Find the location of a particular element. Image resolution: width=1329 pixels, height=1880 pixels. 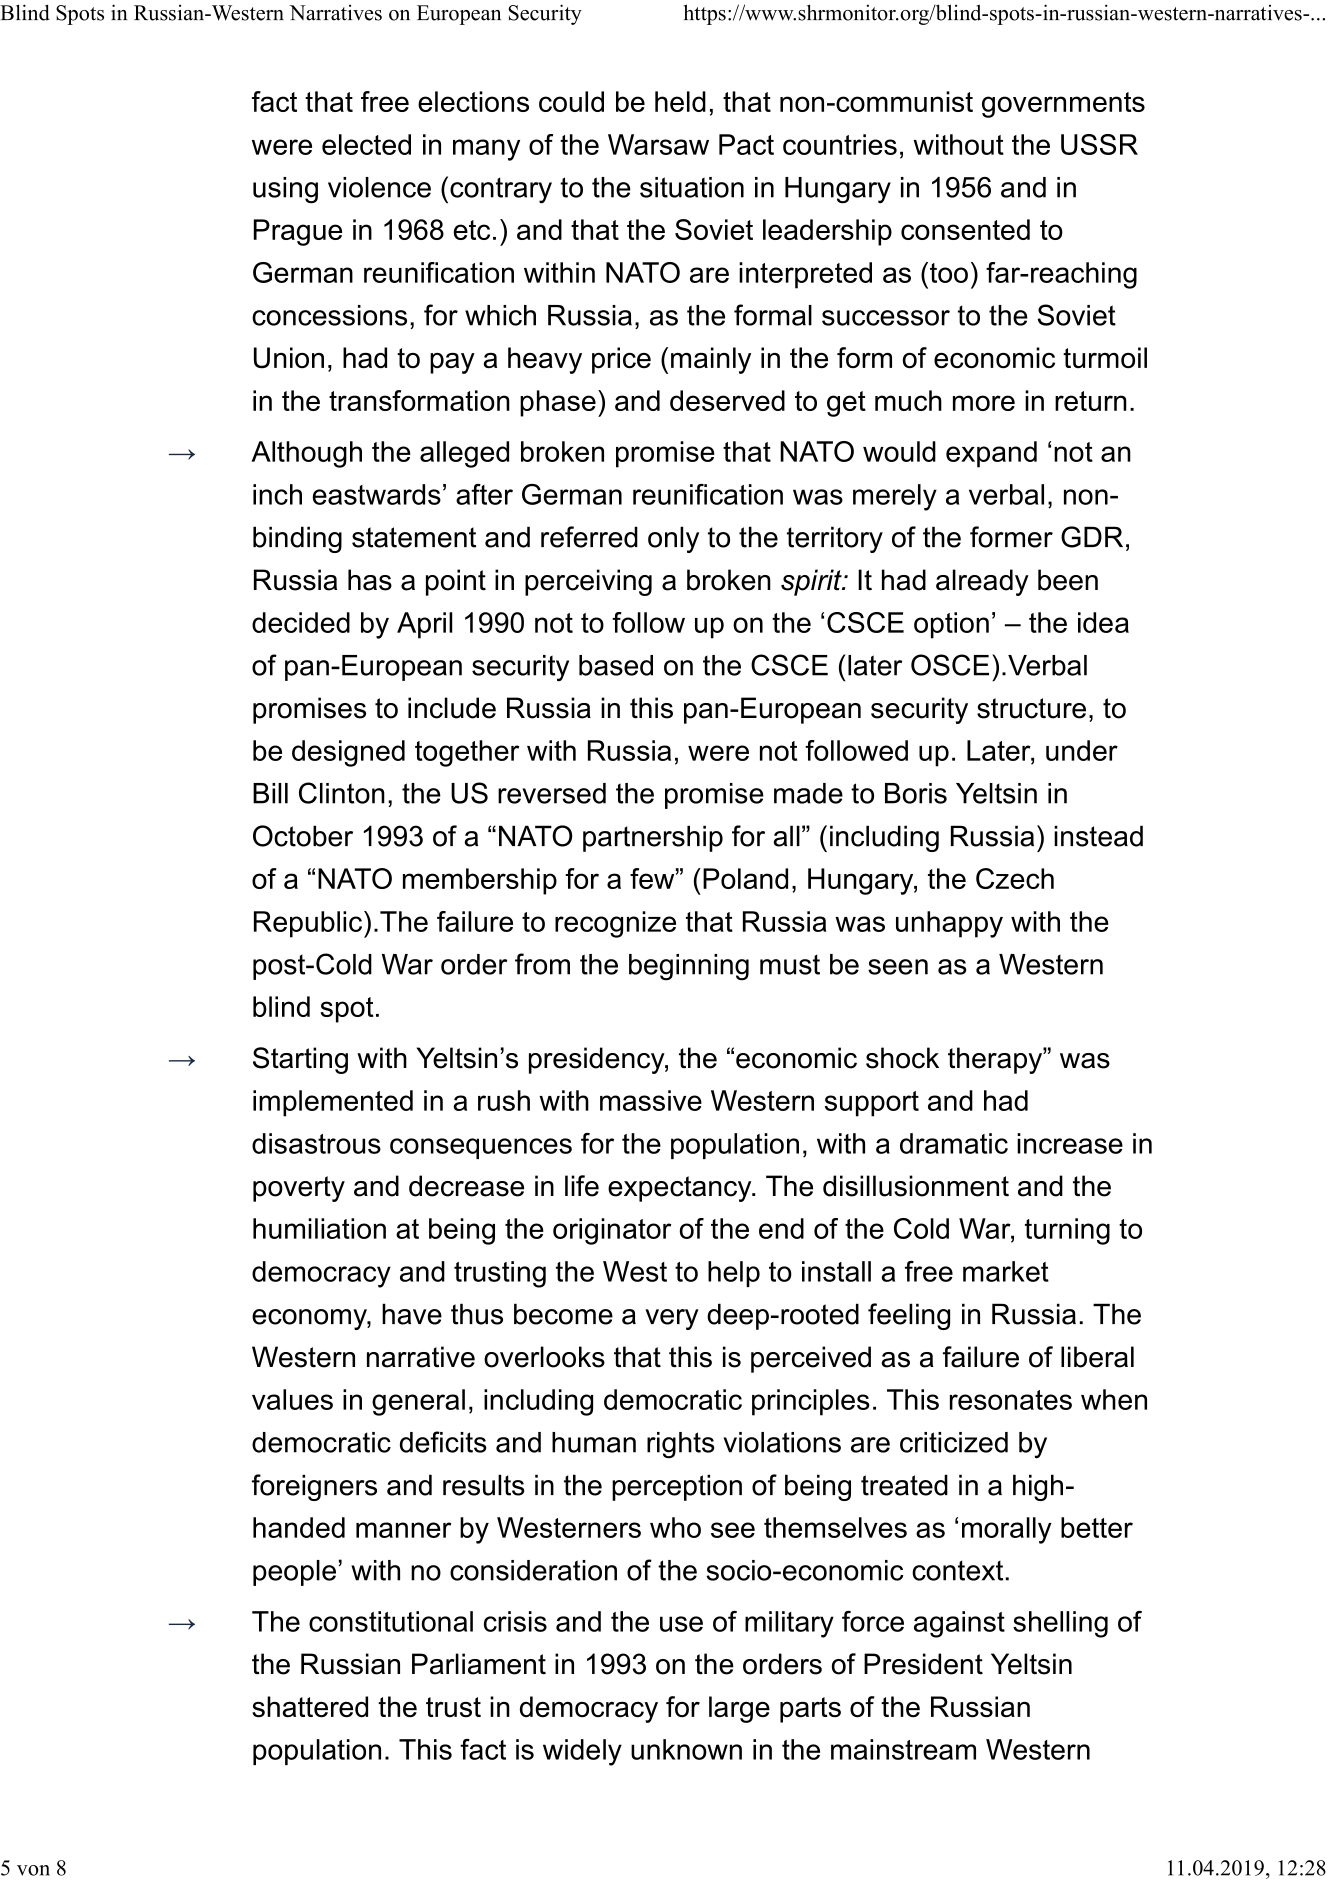

von is located at coordinates (33, 1870).
